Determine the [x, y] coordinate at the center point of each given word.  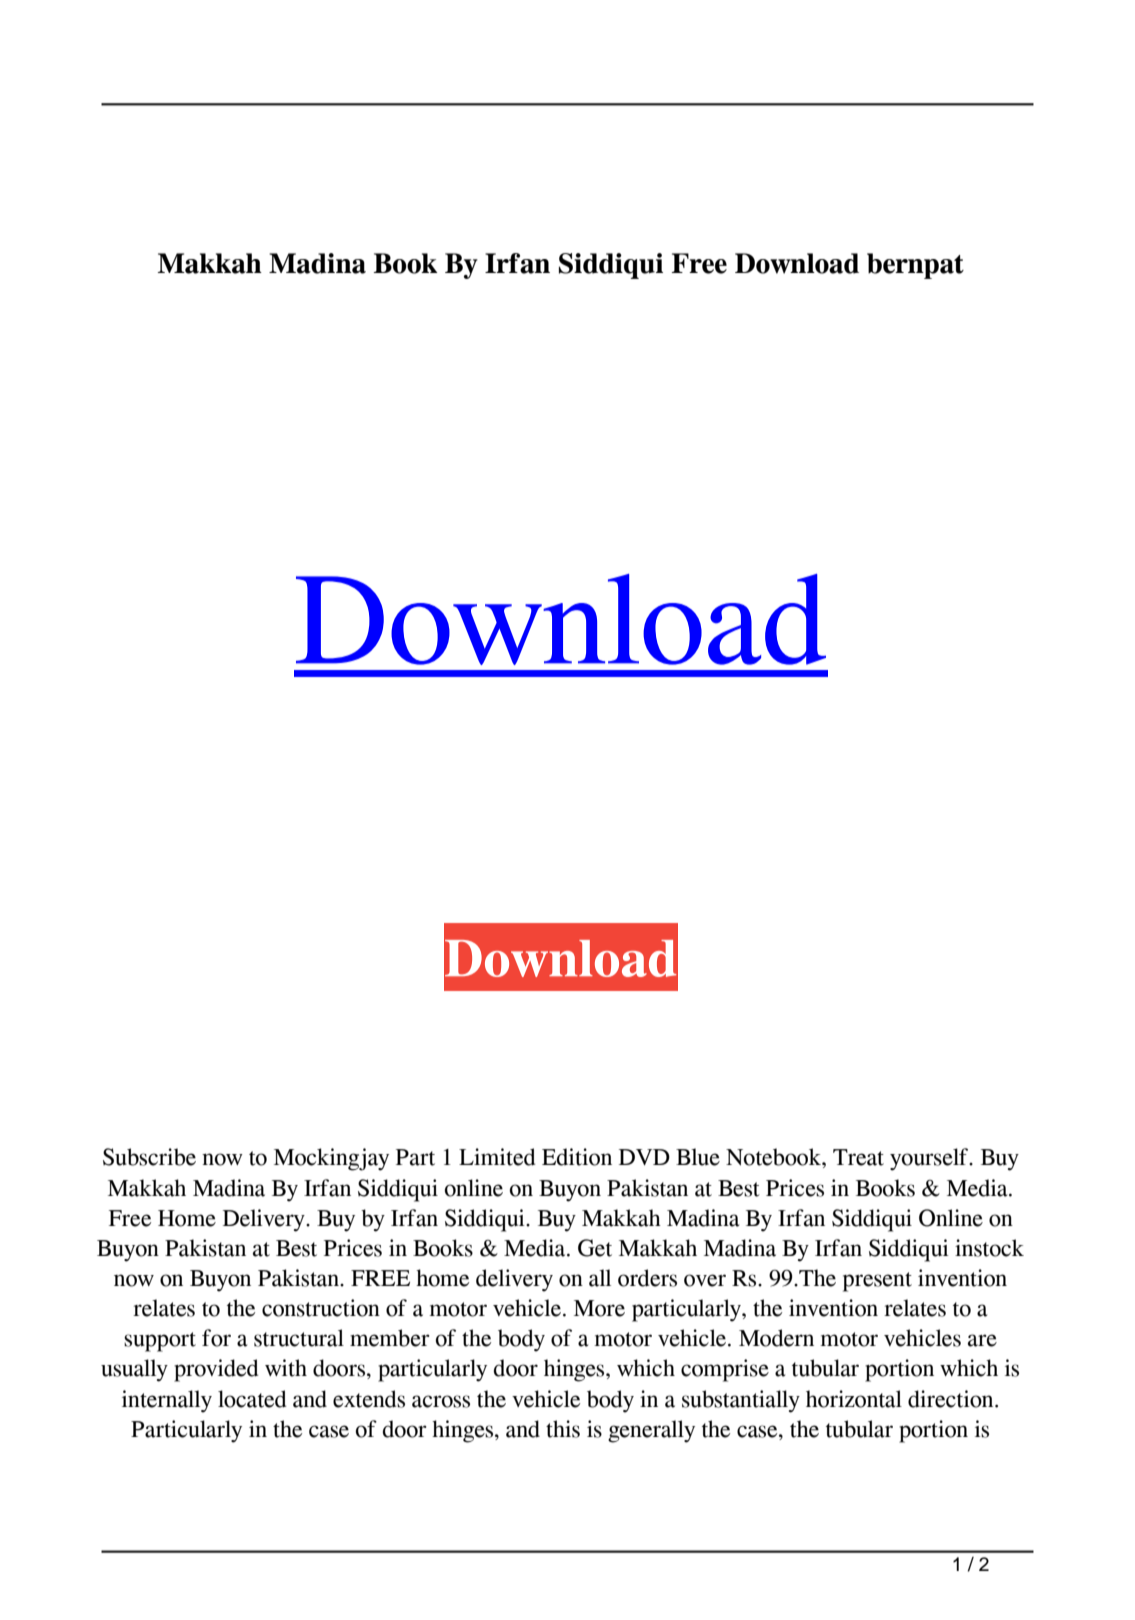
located [252, 1399]
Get [595, 1248]
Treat [858, 1157]
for [216, 1338]
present [877, 1282]
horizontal [854, 1399]
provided [216, 1370]
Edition [577, 1157]
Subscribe [149, 1157]
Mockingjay [331, 1159]
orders [647, 1278]
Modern [776, 1338]
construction [321, 1308]
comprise [725, 1370]
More [599, 1308]
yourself [930, 1159]
